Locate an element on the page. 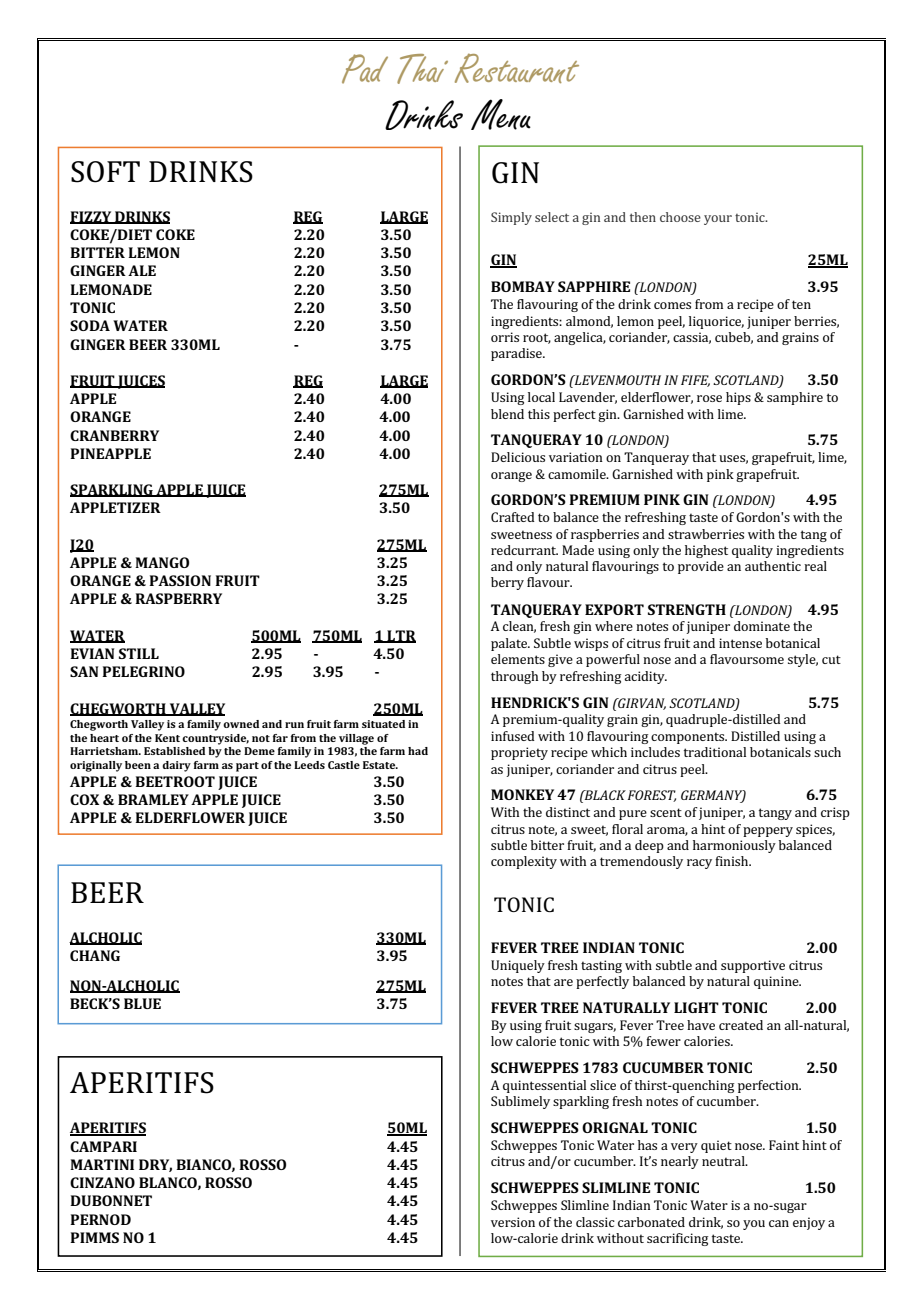  hips is located at coordinates (738, 398).
